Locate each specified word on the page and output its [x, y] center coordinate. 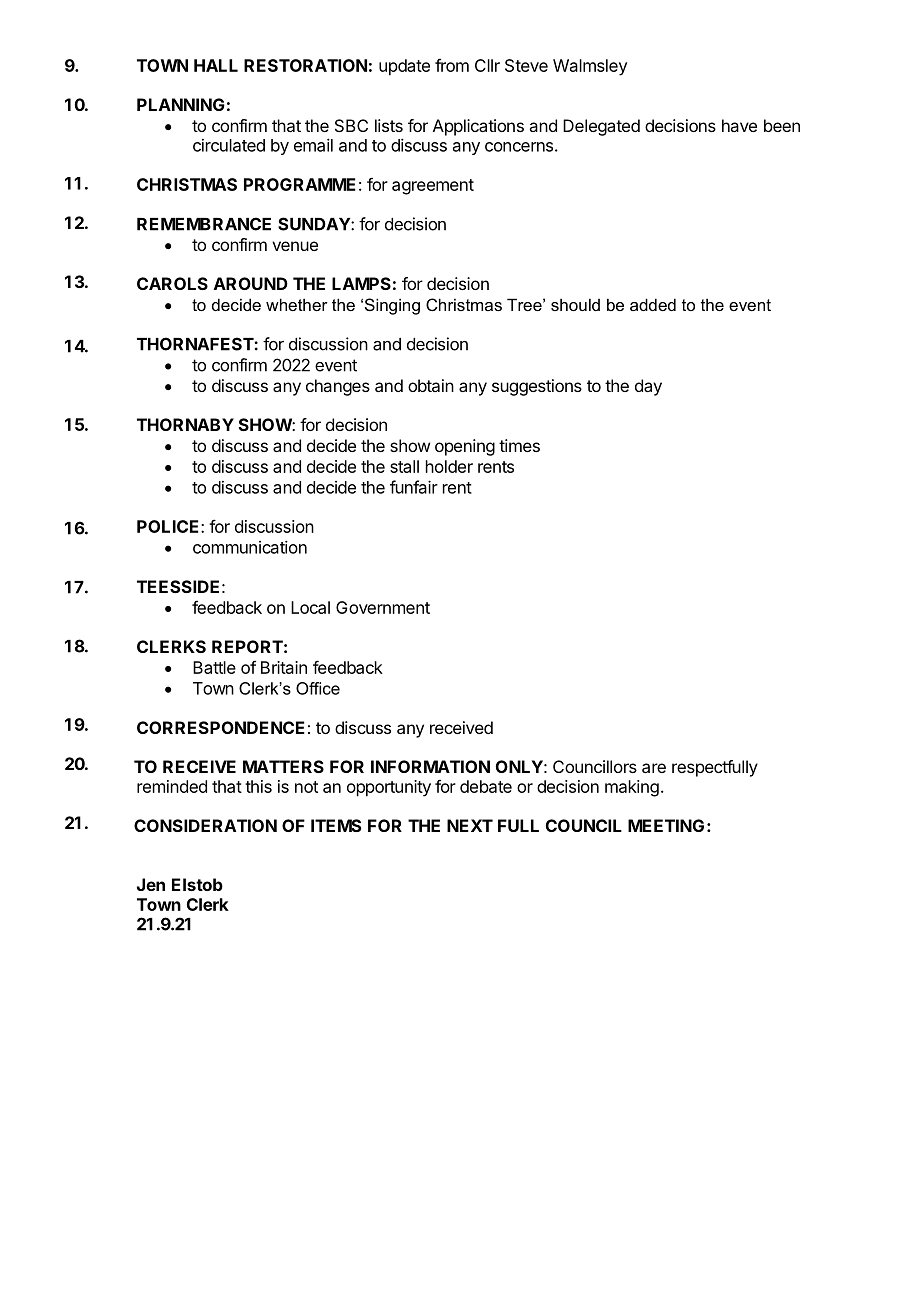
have [739, 125]
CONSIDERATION [205, 825]
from [452, 65]
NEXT [470, 825]
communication [250, 547]
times [519, 445]
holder [449, 466]
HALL [216, 65]
